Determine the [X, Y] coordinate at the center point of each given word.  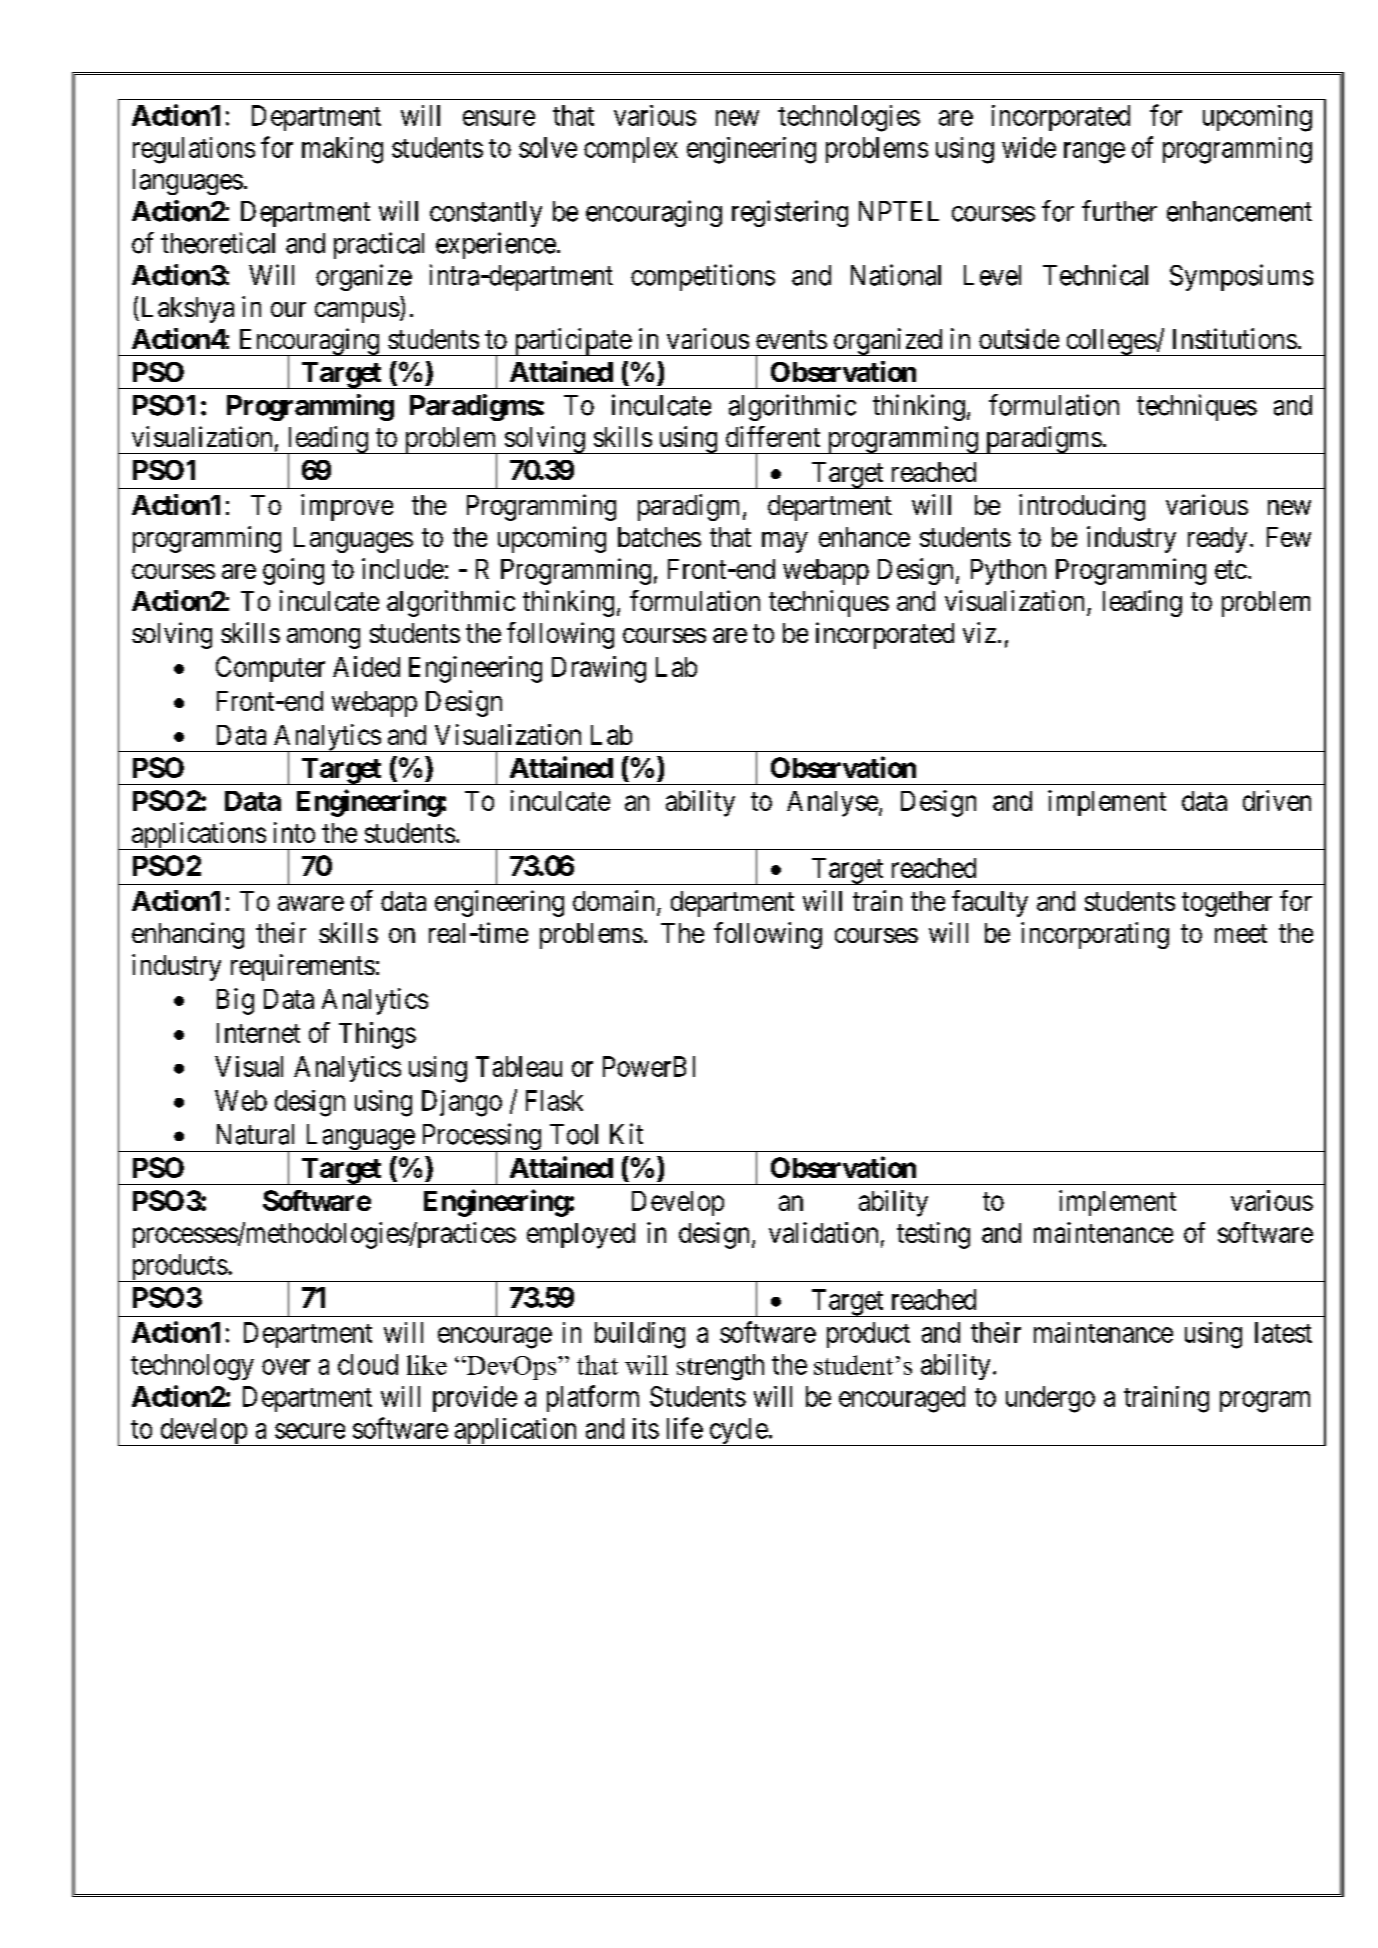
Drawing [599, 669]
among [323, 638]
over [286, 1367]
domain [613, 900]
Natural [255, 1134]
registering [790, 213]
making [342, 150]
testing [933, 1235]
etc [1231, 569]
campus [357, 312]
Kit [626, 1133]
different [773, 436]
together [1227, 904]
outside [1019, 338]
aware [311, 903]
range [1094, 153]
